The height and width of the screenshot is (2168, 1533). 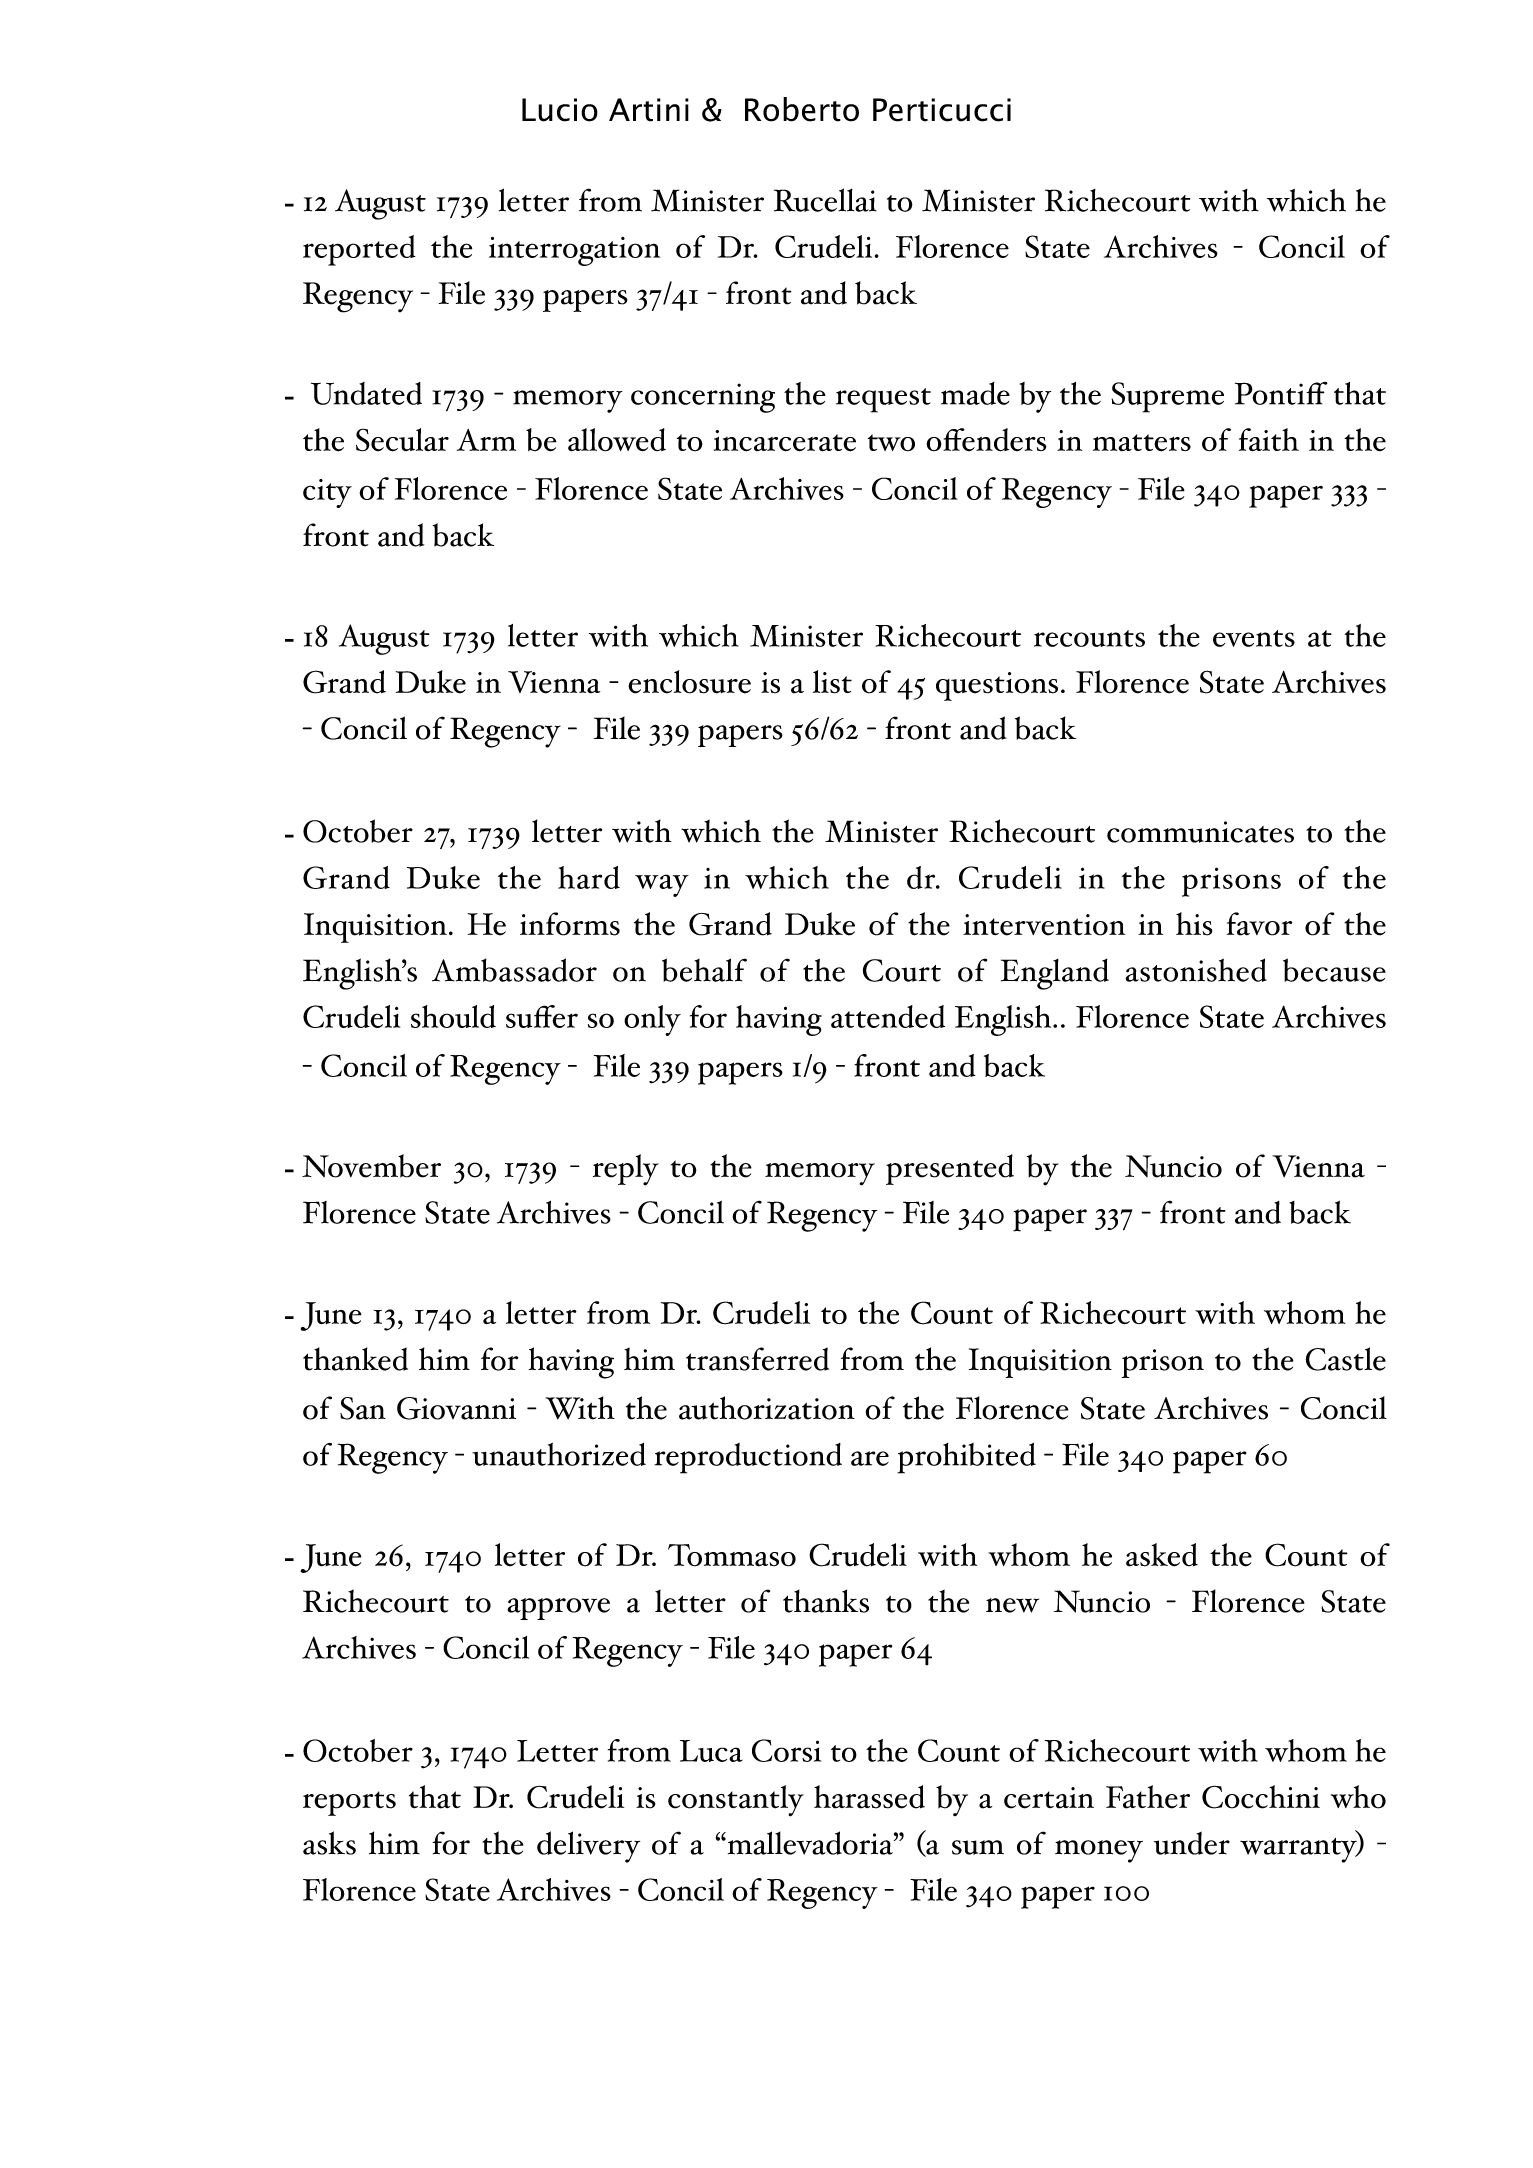 What do you see at coordinates (453, 1016) in the screenshot?
I see `should` at bounding box center [453, 1016].
